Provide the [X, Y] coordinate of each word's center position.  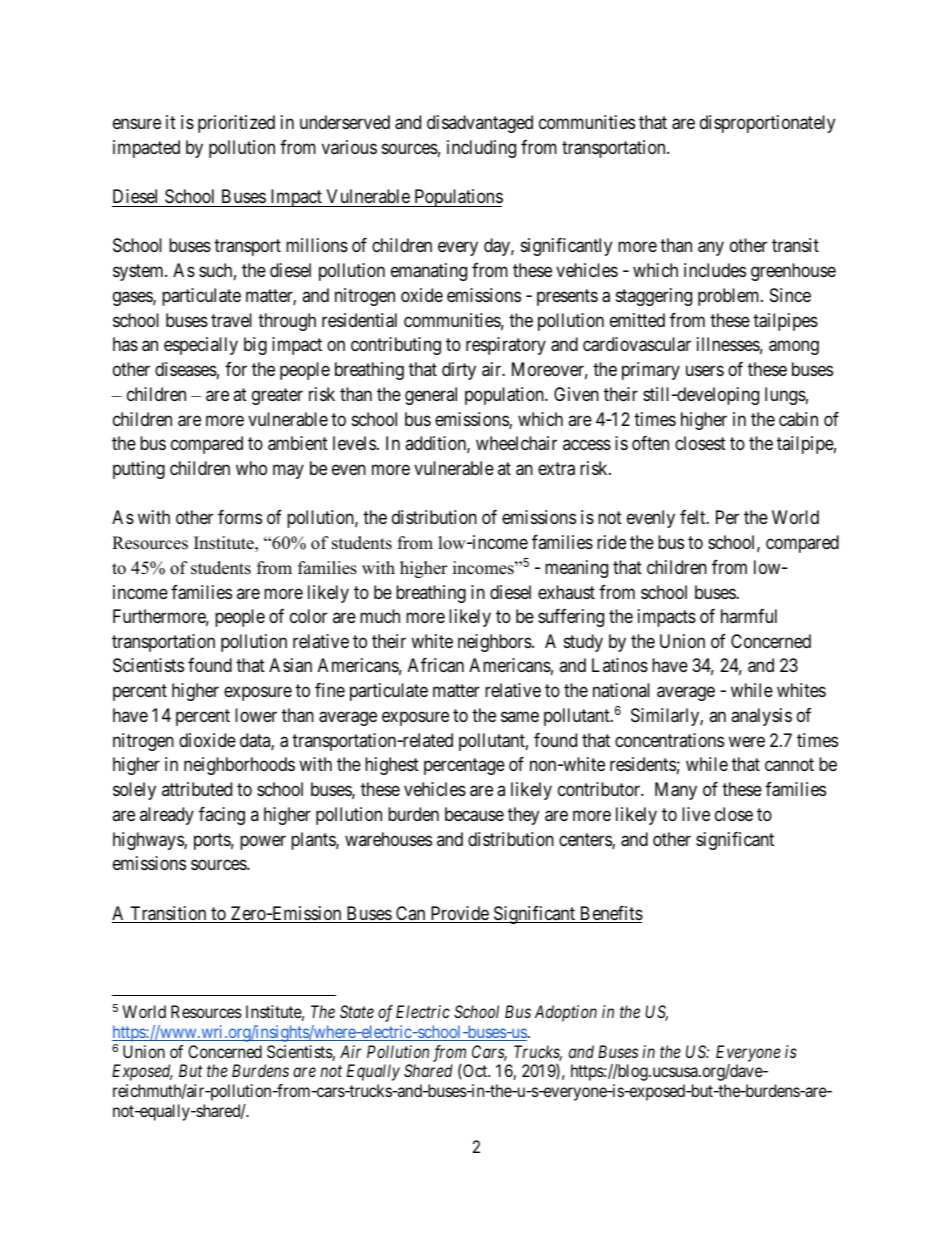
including [481, 149]
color [308, 616]
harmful [749, 616]
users [705, 370]
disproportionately [767, 124]
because [474, 814]
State [357, 1011]
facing [222, 816]
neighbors [495, 643]
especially [201, 346]
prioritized [236, 124]
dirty [459, 371]
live [696, 814]
